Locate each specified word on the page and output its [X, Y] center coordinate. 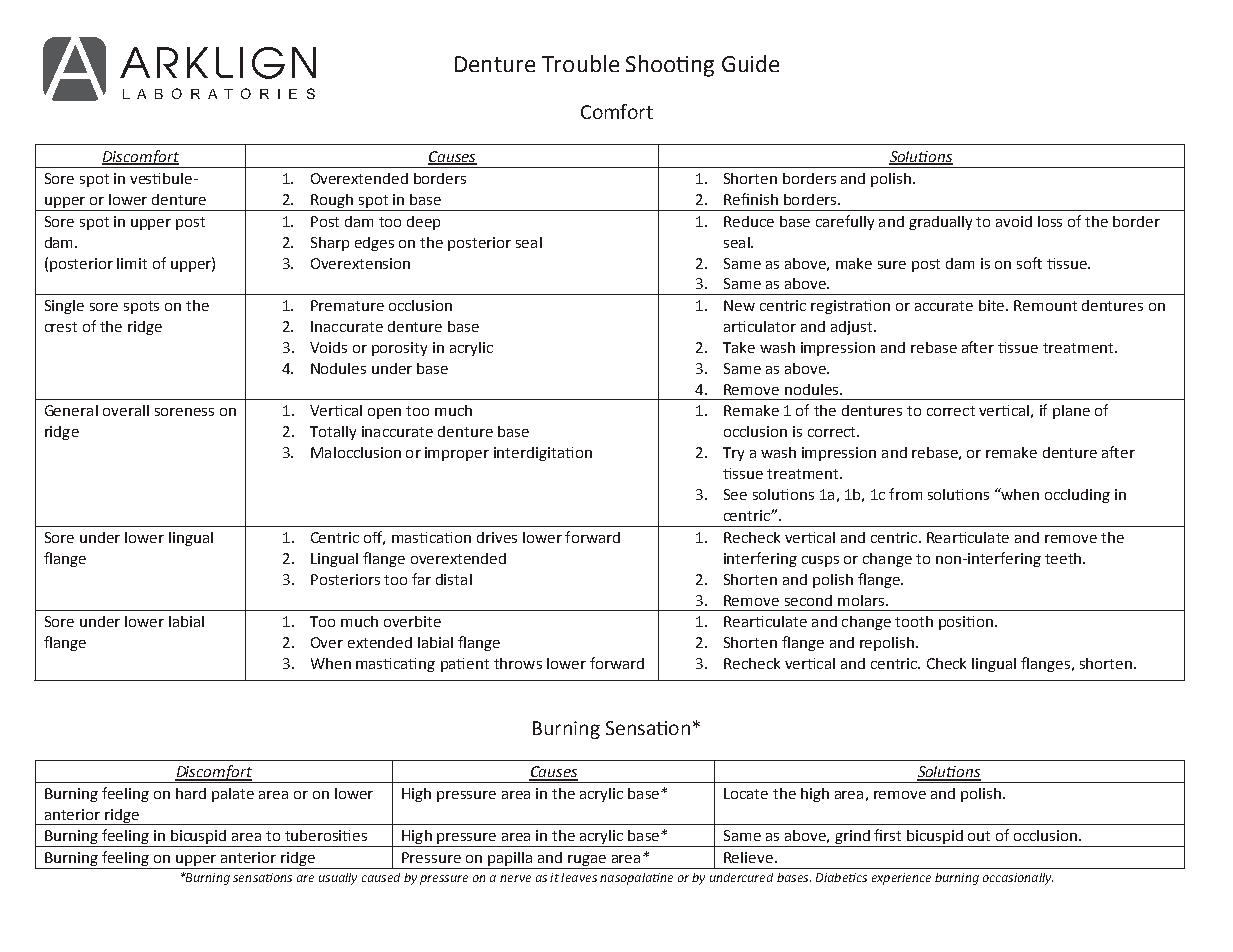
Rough [332, 202]
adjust [853, 328]
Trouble [580, 63]
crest [61, 327]
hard [191, 793]
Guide [750, 63]
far [421, 579]
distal [454, 579]
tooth [914, 621]
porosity [399, 349]
